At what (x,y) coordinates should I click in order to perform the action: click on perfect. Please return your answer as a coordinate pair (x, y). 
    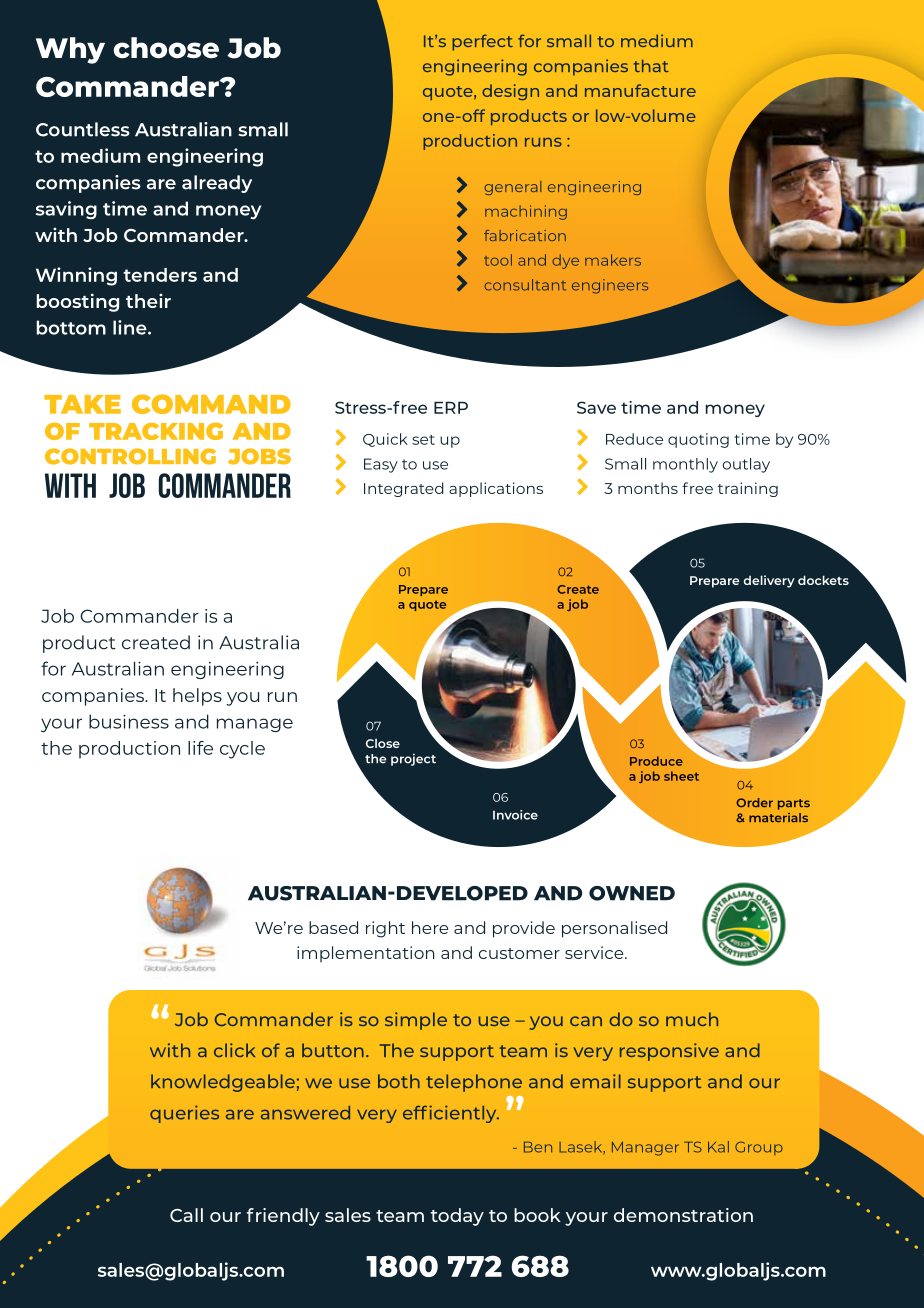
    Looking at the image, I should click on (482, 42).
